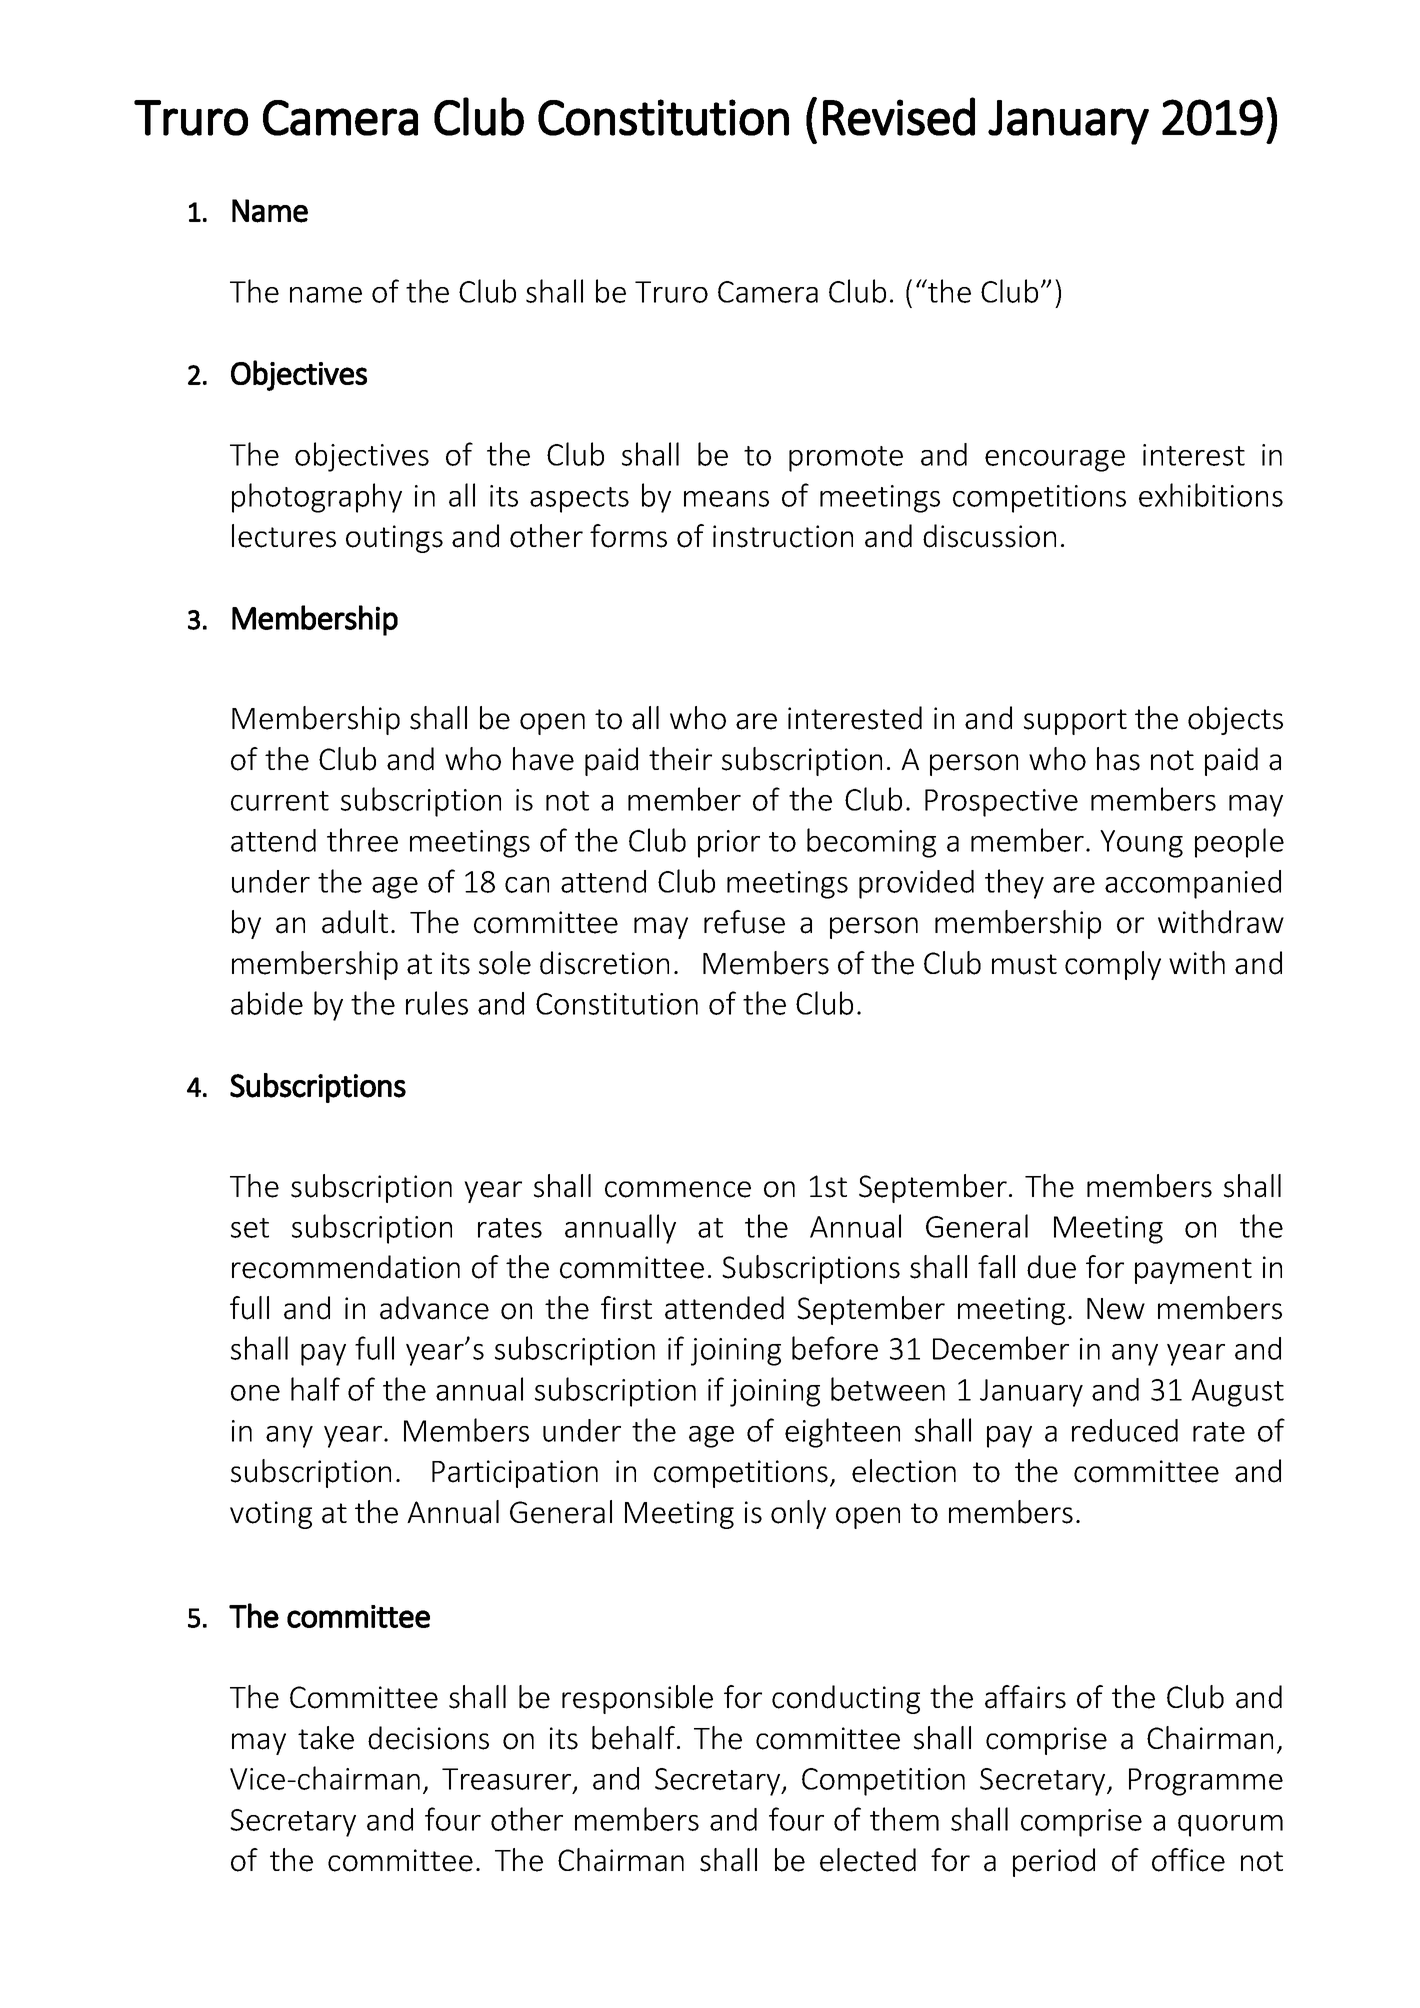  Describe the element at coordinates (1211, 495) in the screenshot. I see `exhibitions` at that location.
